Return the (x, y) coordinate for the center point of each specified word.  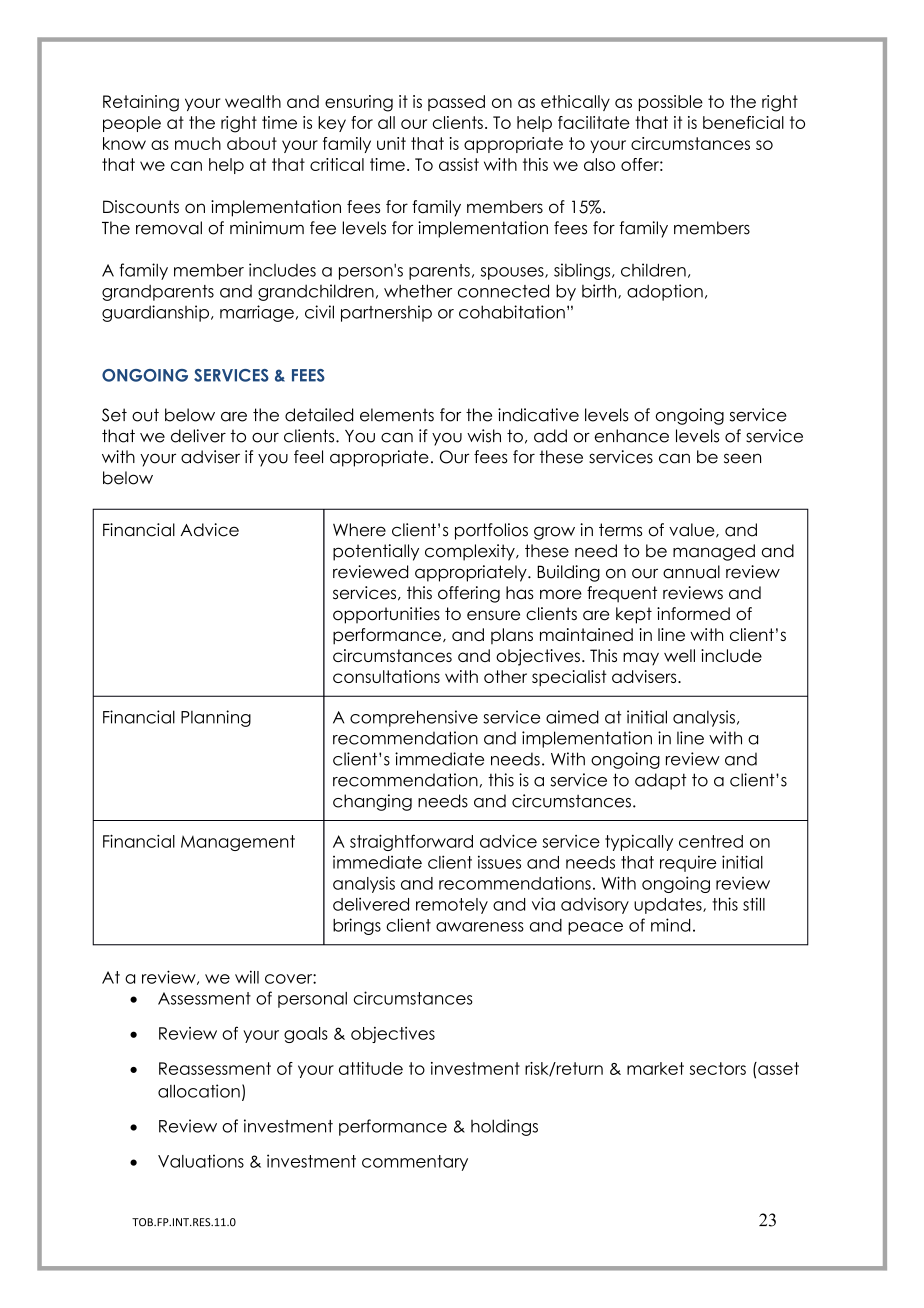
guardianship (155, 313)
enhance (632, 436)
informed (693, 614)
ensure (493, 615)
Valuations (201, 1161)
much (198, 143)
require (688, 864)
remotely (452, 906)
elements (397, 415)
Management (238, 843)
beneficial (743, 122)
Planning (216, 718)
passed (456, 103)
